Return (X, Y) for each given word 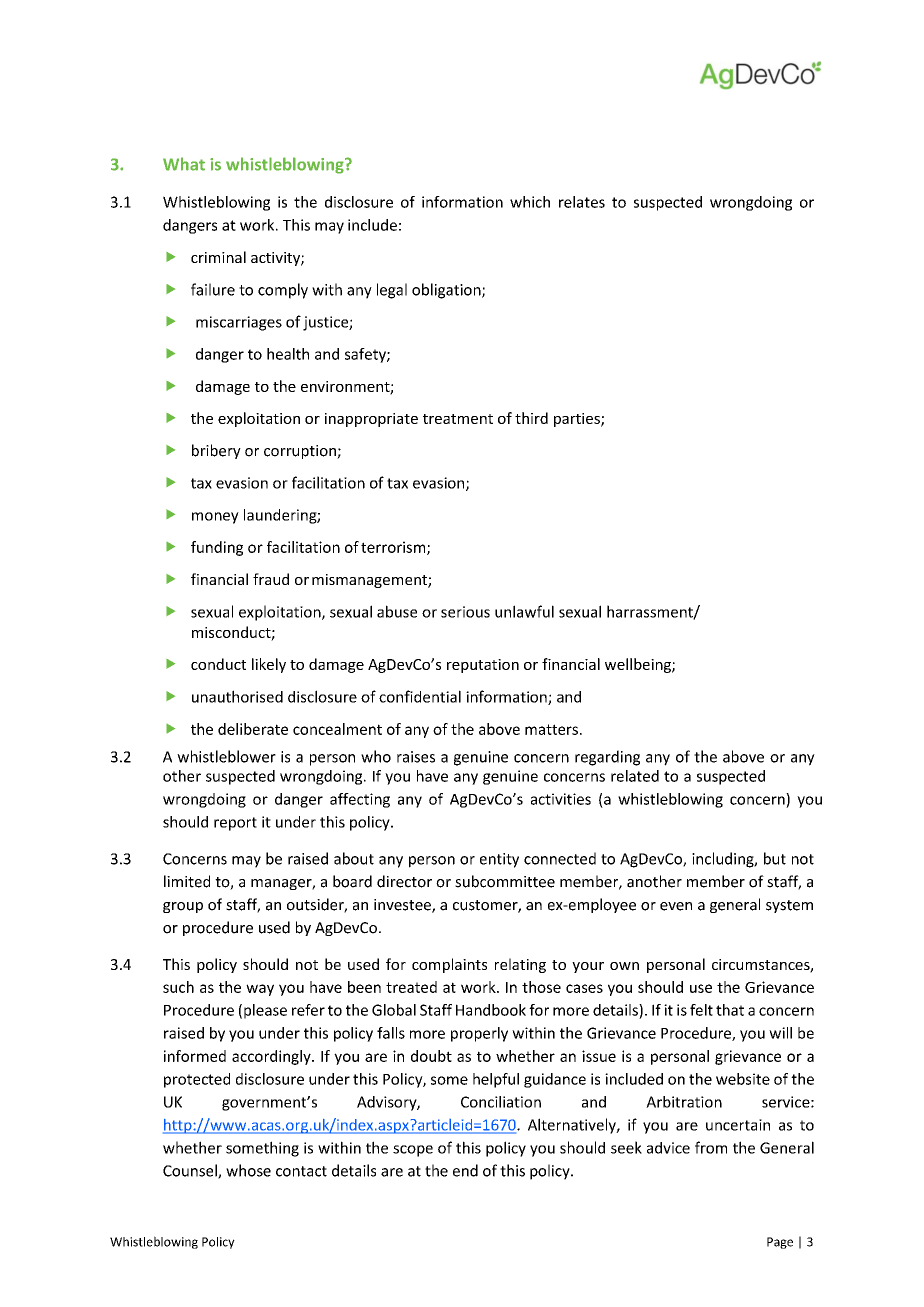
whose (248, 1170)
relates (582, 202)
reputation (483, 666)
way (260, 990)
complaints (449, 965)
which (530, 202)
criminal (218, 257)
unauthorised (237, 696)
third (531, 418)
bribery (216, 451)
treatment (458, 419)
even (676, 906)
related (635, 776)
